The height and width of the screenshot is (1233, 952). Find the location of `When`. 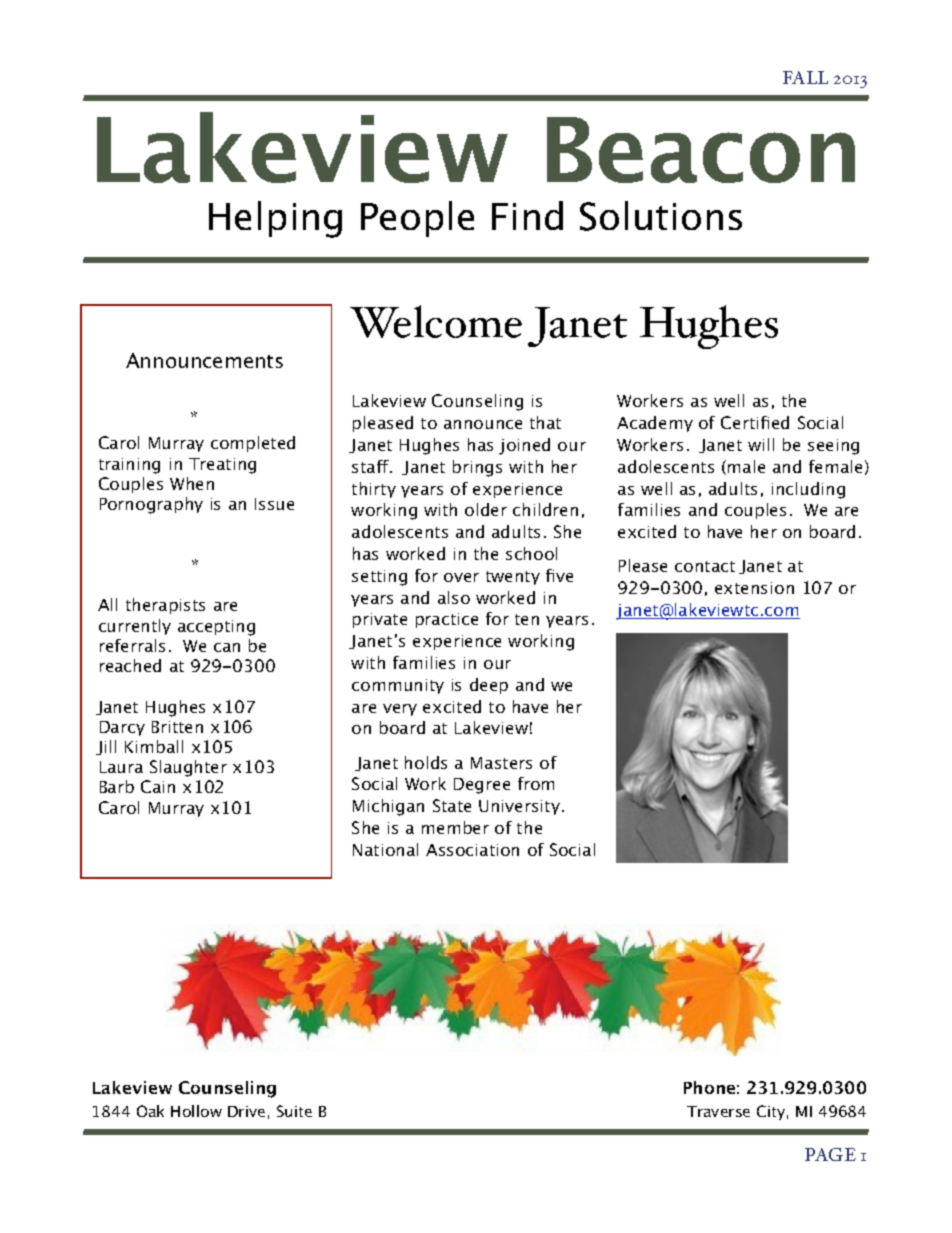

When is located at coordinates (192, 483).
